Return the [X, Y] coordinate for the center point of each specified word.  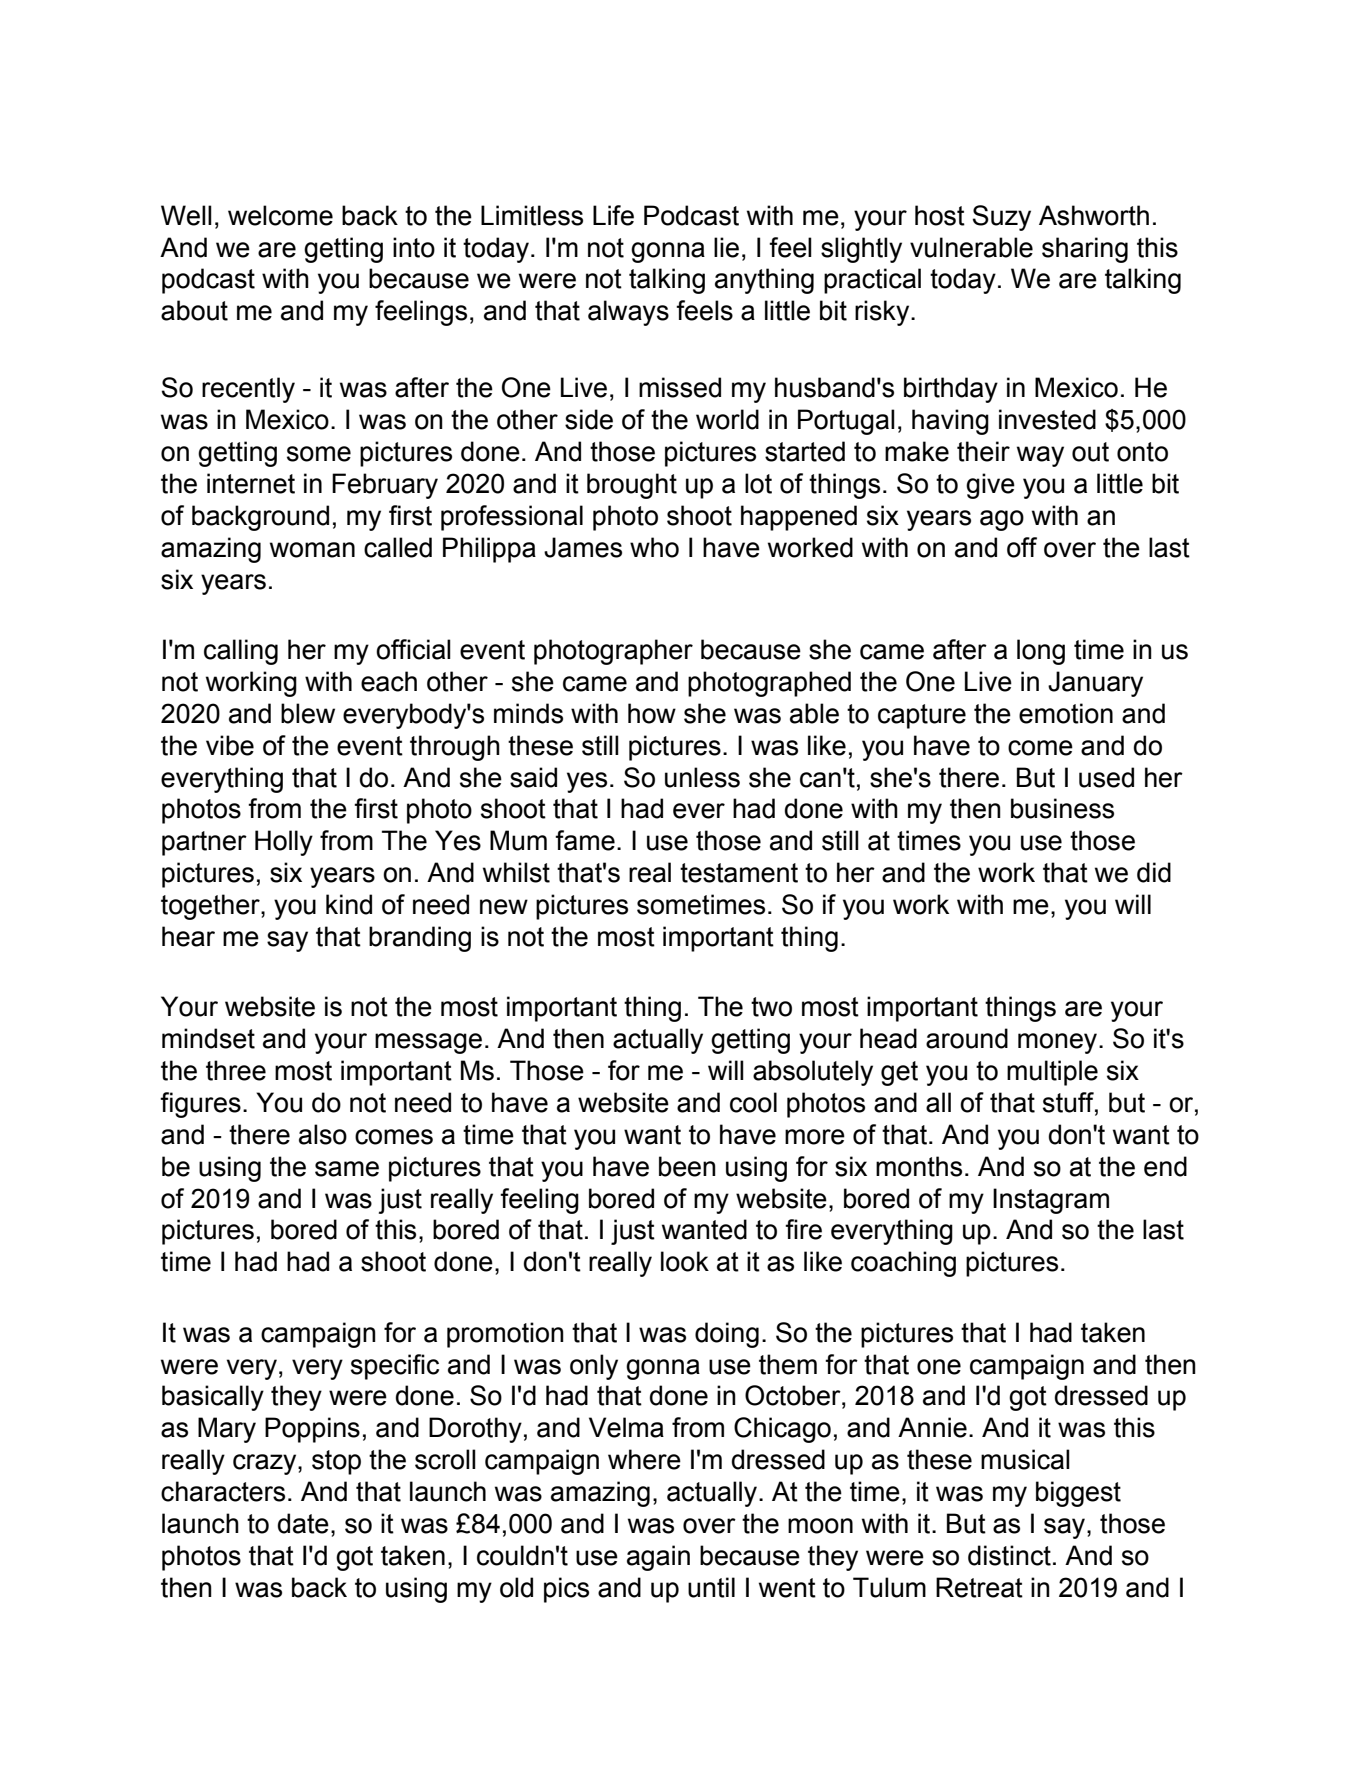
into [414, 247]
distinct [1009, 1555]
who [654, 547]
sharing [1085, 250]
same [347, 1169]
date [303, 1523]
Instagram [1051, 1201]
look [685, 1261]
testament [739, 873]
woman [312, 550]
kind [349, 904]
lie [726, 247]
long [1041, 652]
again [658, 1558]
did [1154, 872]
